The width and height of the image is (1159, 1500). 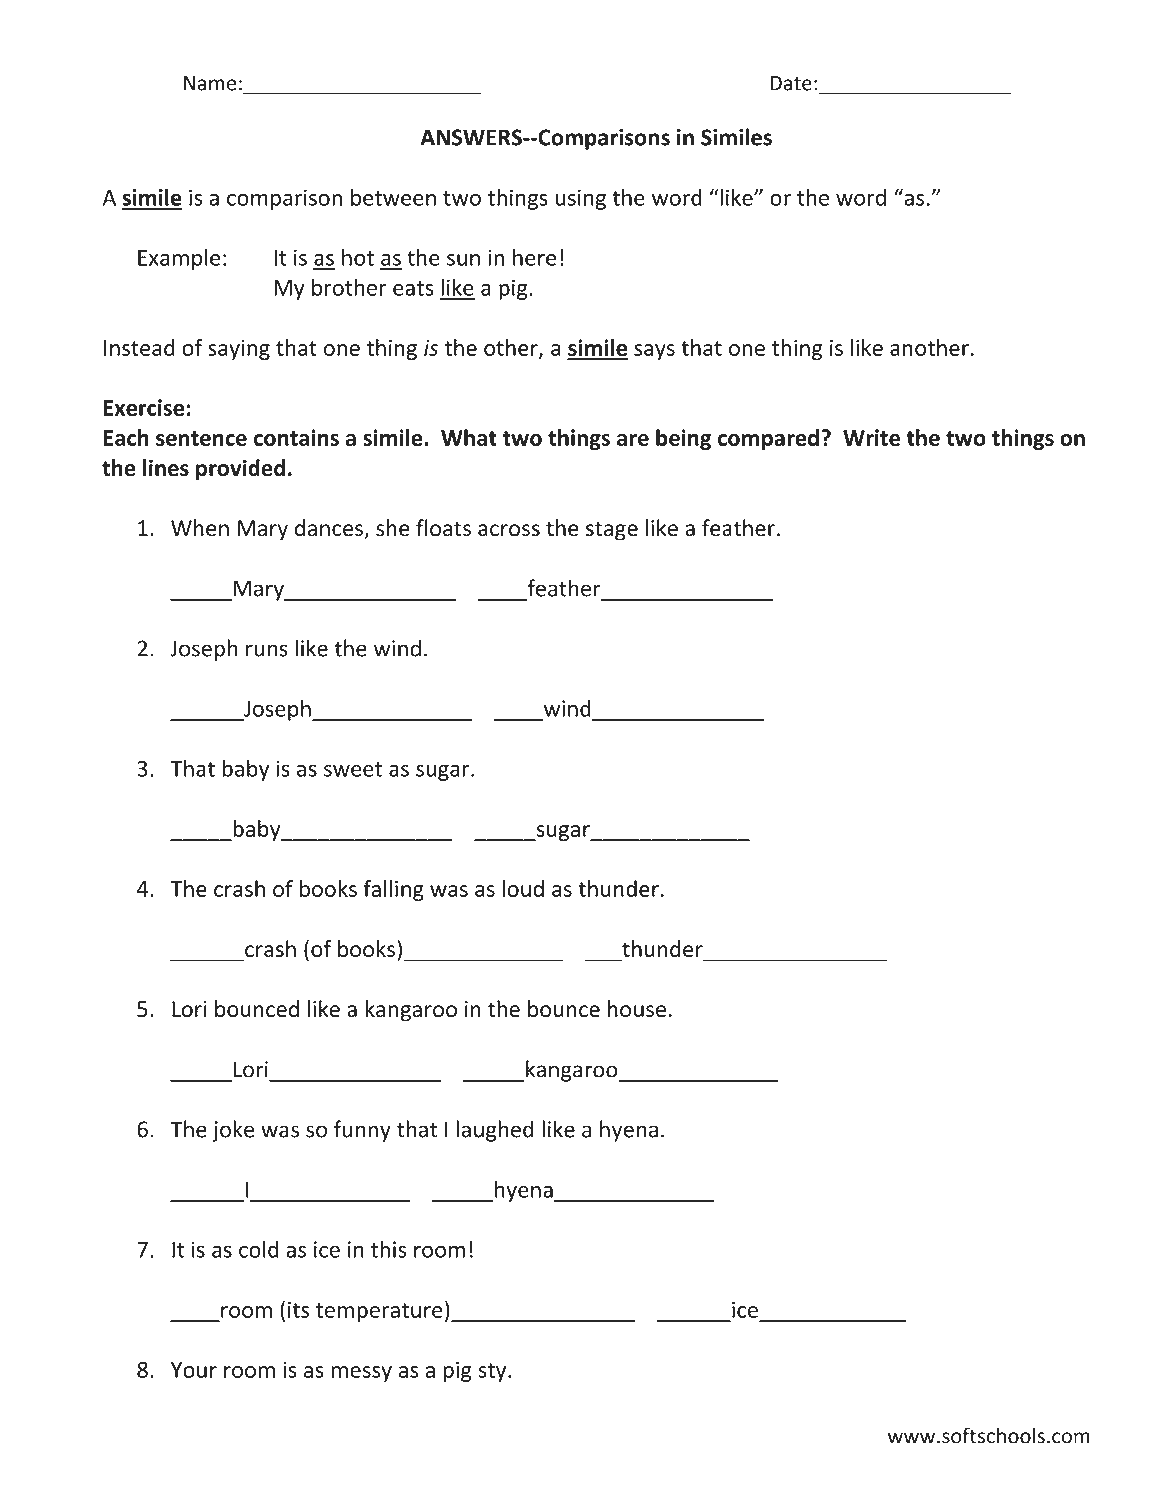 What do you see at coordinates (637, 1008) in the image?
I see `house` at bounding box center [637, 1008].
